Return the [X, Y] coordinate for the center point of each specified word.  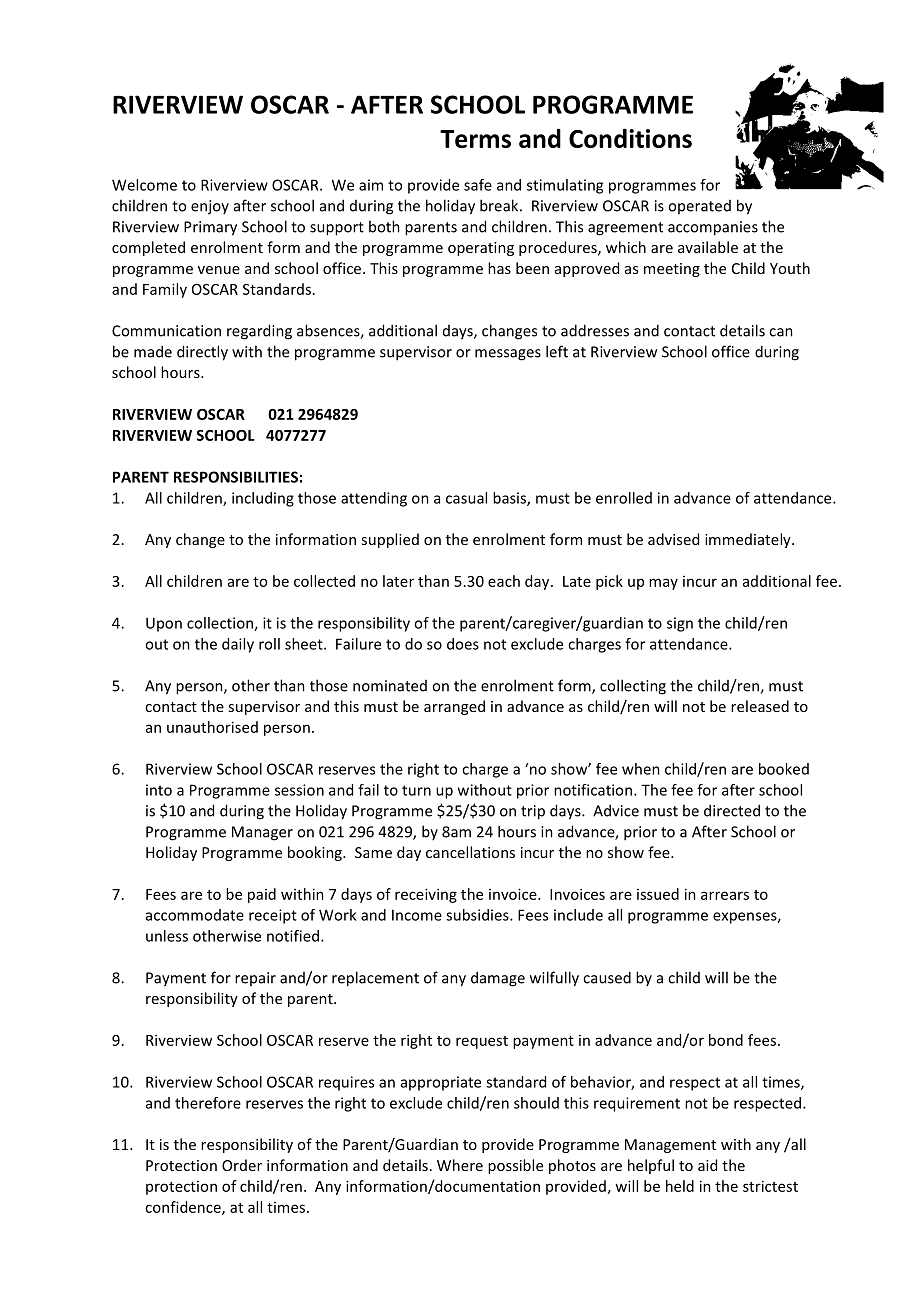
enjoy [210, 207]
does [463, 644]
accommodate [195, 915]
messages [508, 355]
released [760, 706]
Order [242, 1165]
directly [202, 353]
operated [699, 207]
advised [673, 539]
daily [238, 645]
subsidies [478, 915]
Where [460, 1165]
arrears [725, 895]
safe [478, 185]
